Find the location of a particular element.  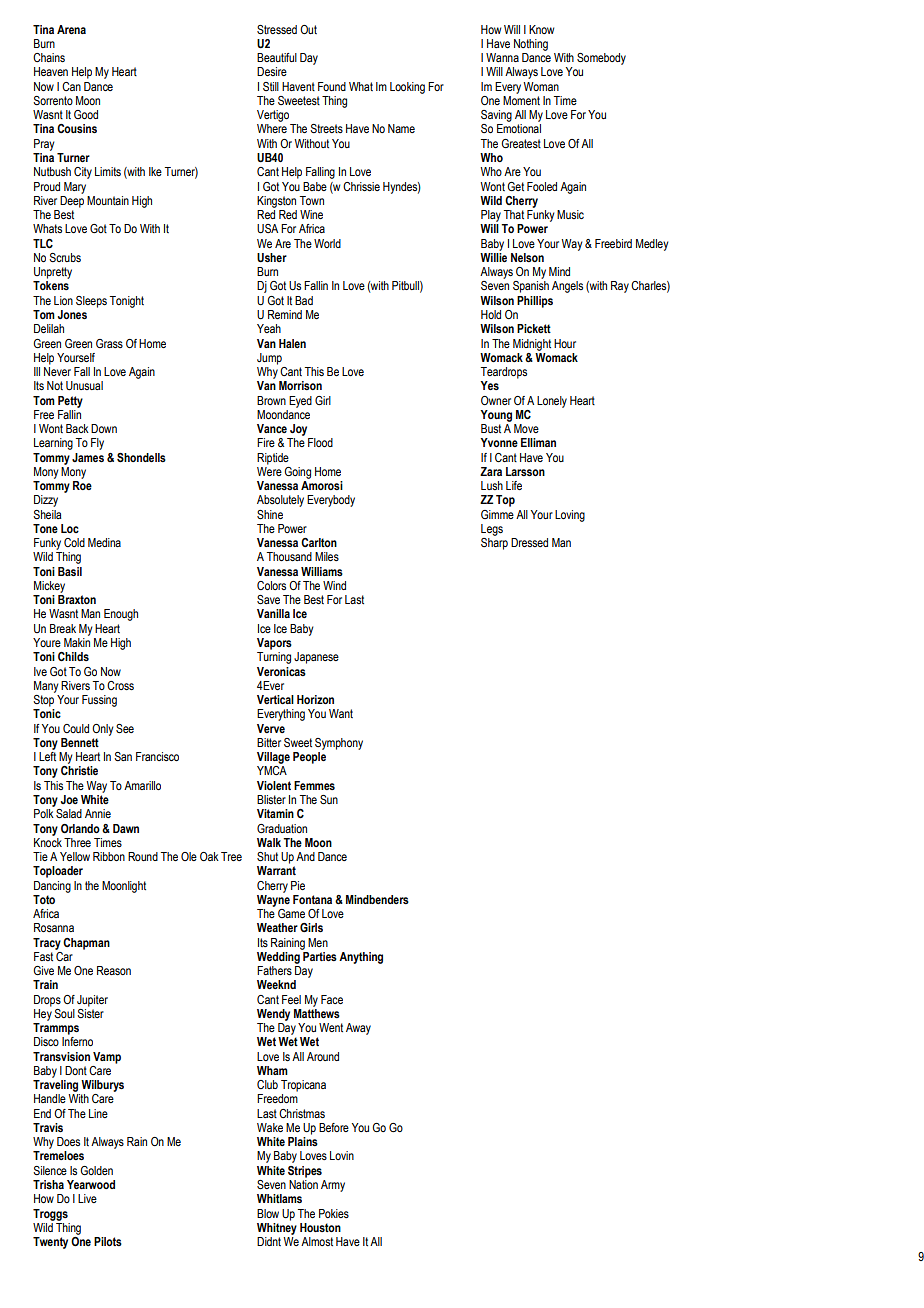

Dawn is located at coordinates (126, 828).
